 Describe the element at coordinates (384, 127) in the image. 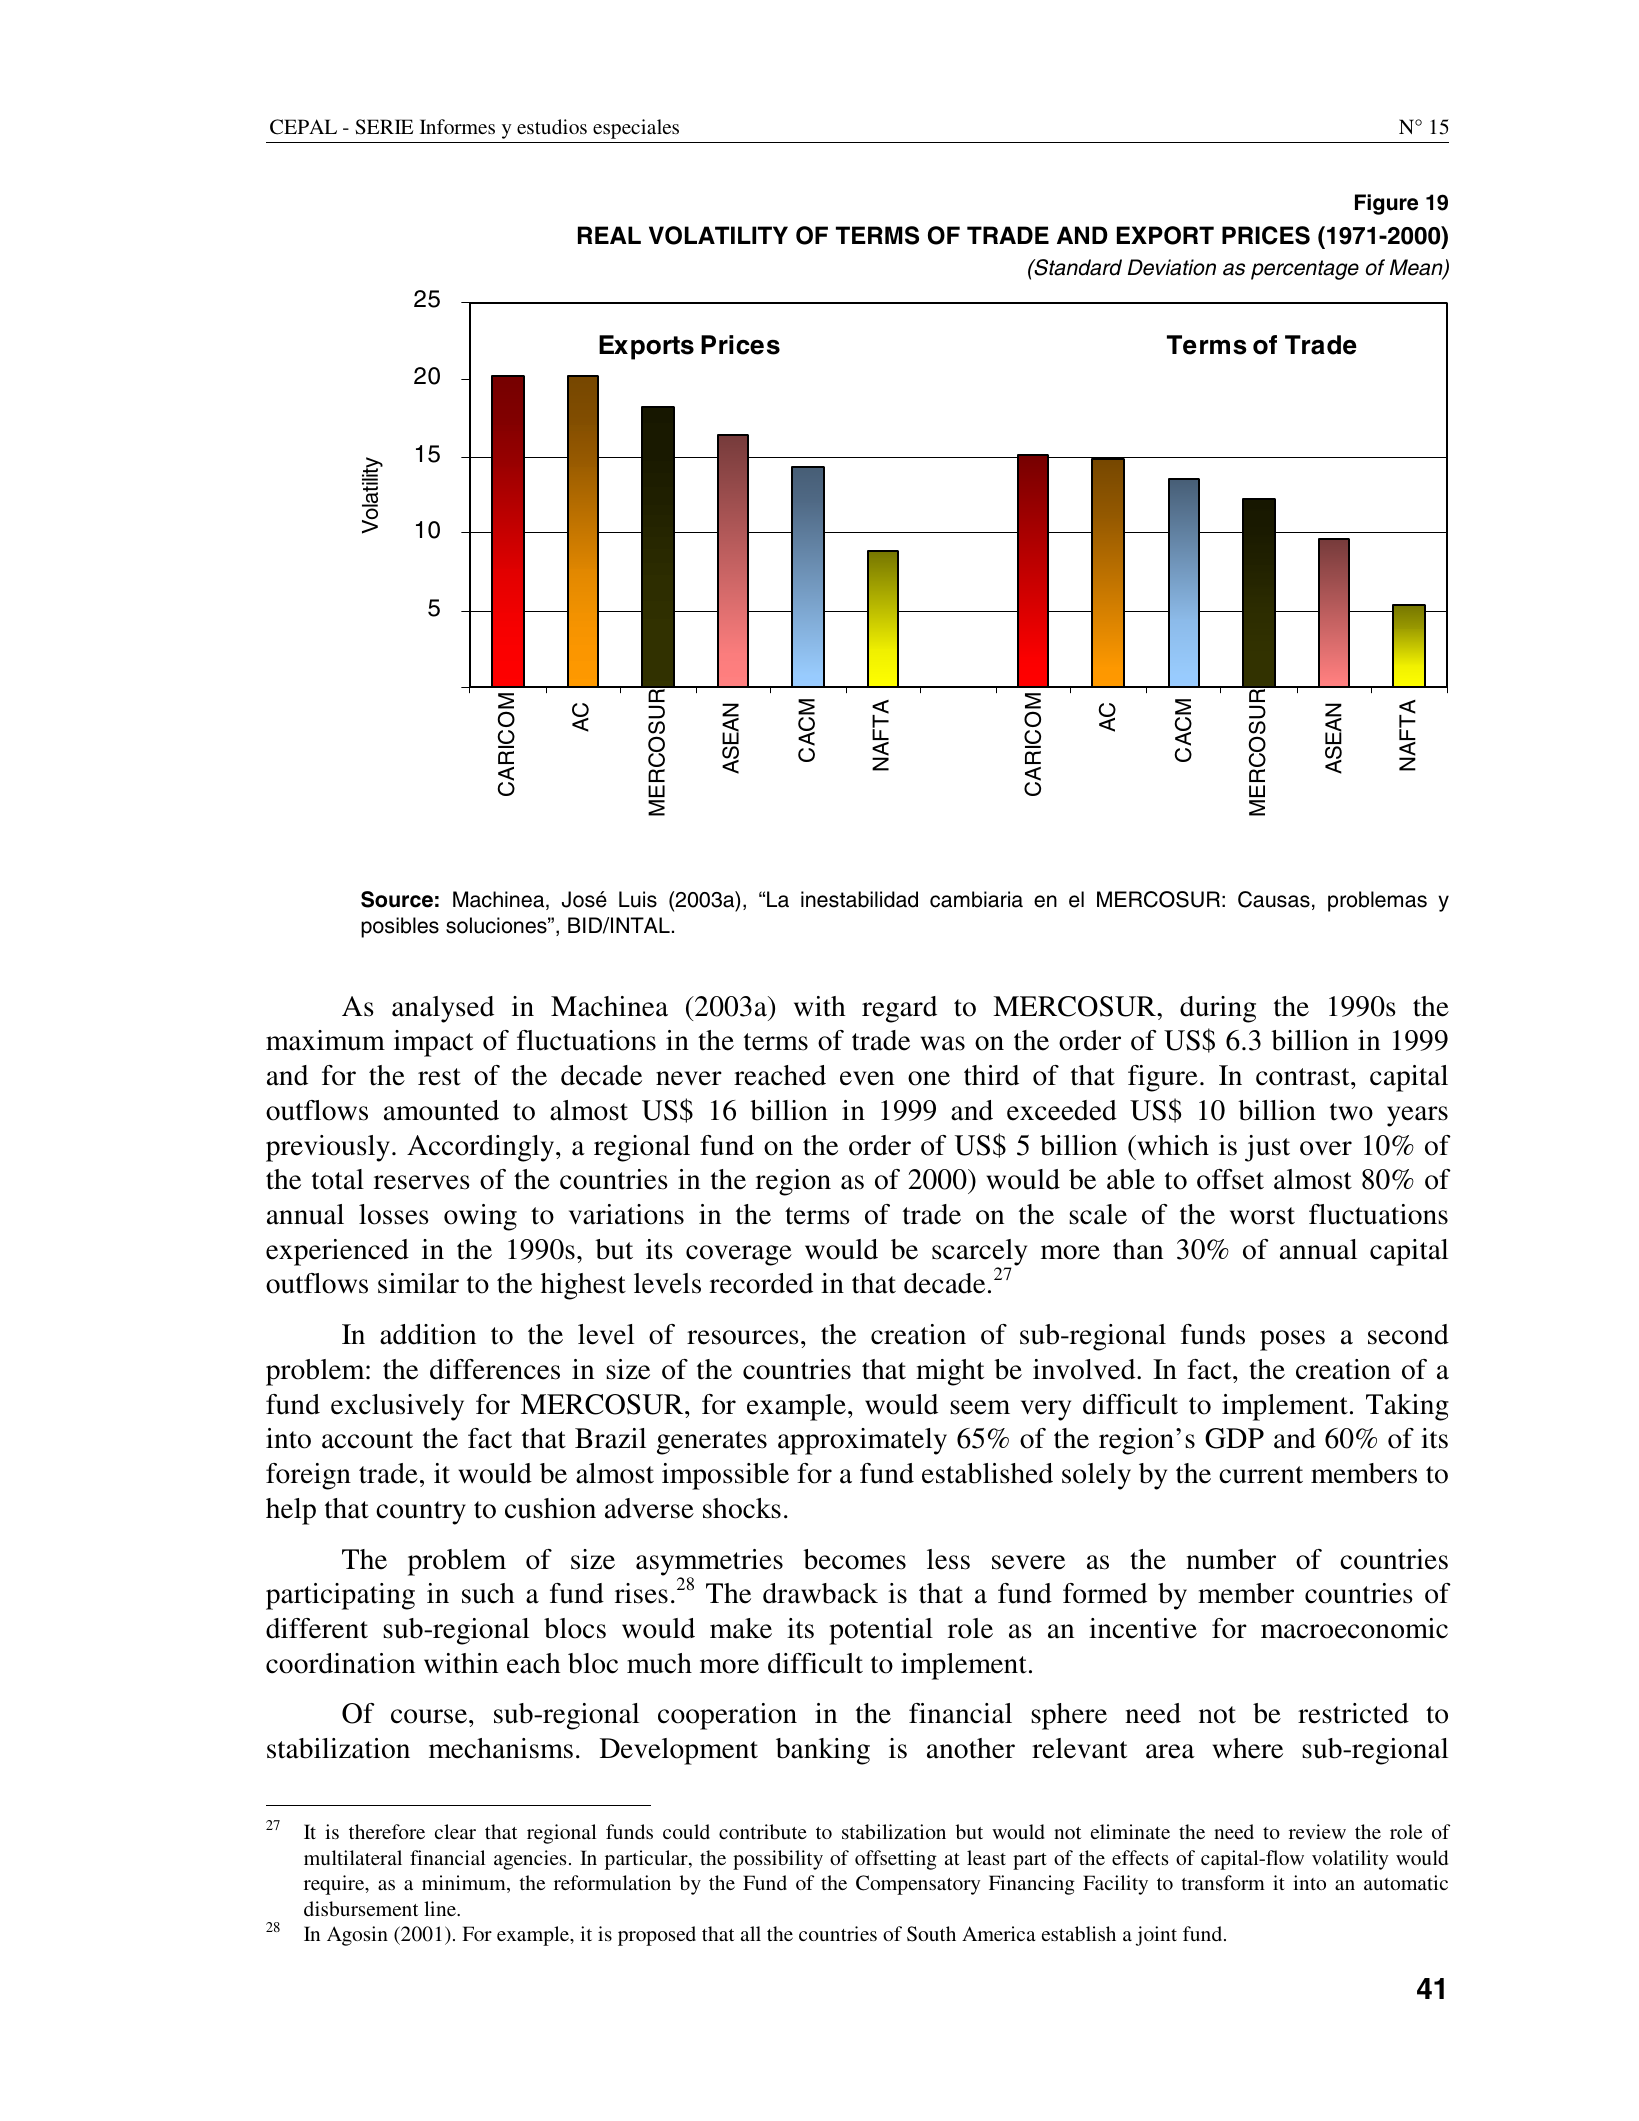

I see `SERIE` at that location.
